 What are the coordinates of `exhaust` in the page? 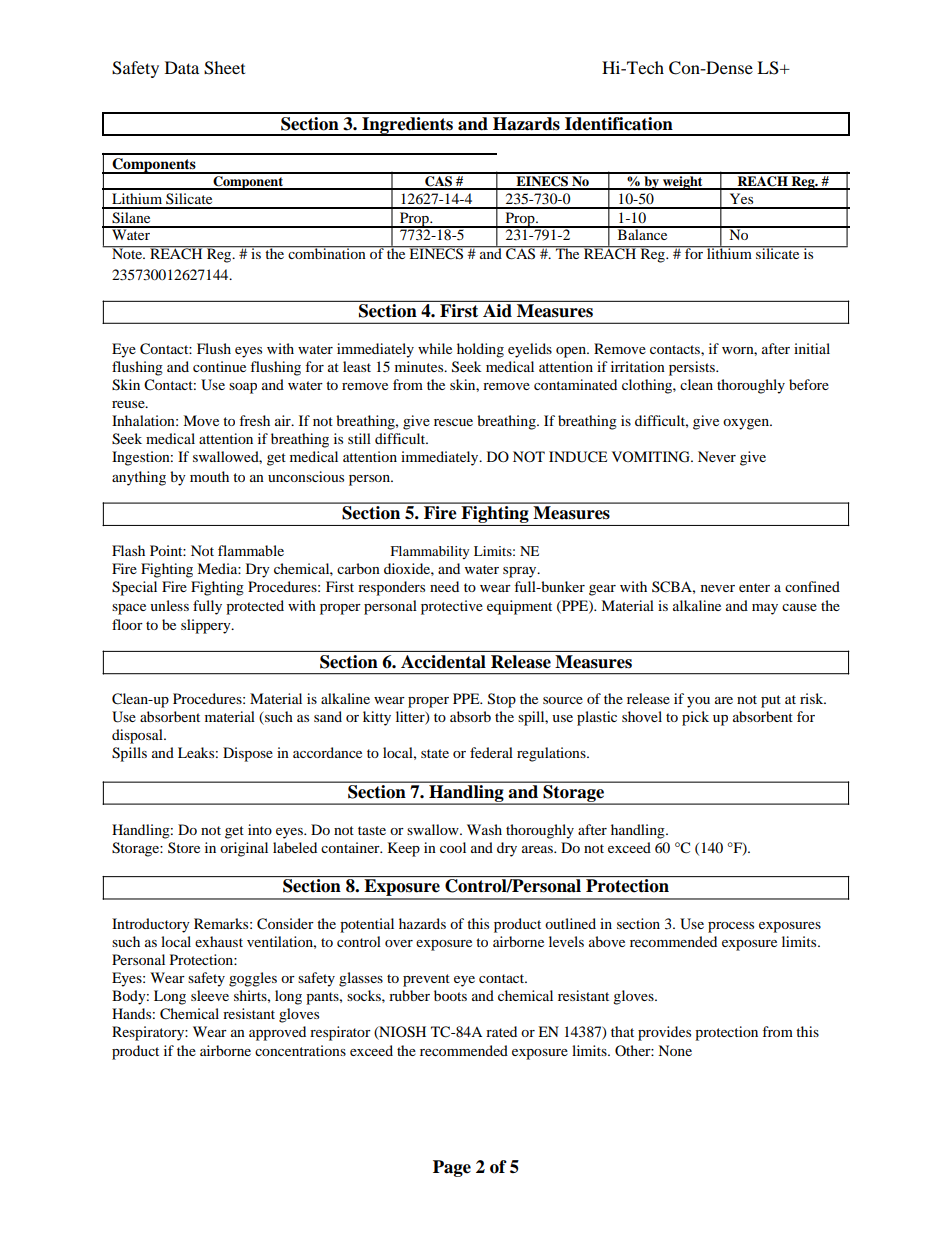 It's located at (219, 941).
